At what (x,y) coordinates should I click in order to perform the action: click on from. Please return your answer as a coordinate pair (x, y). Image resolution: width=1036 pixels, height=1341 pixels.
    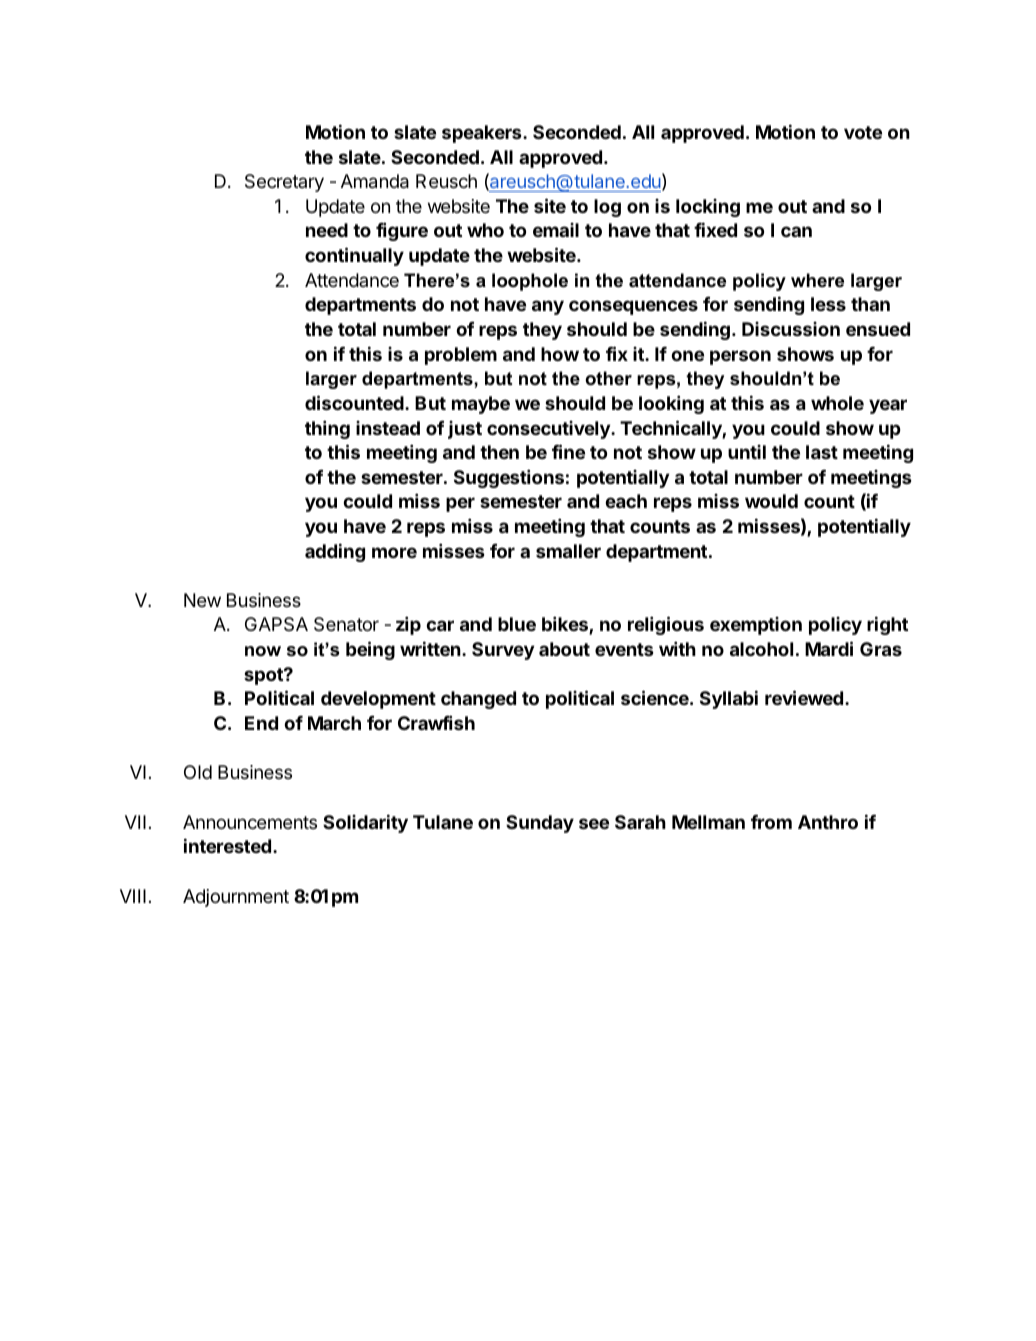
    Looking at the image, I should click on (771, 822).
